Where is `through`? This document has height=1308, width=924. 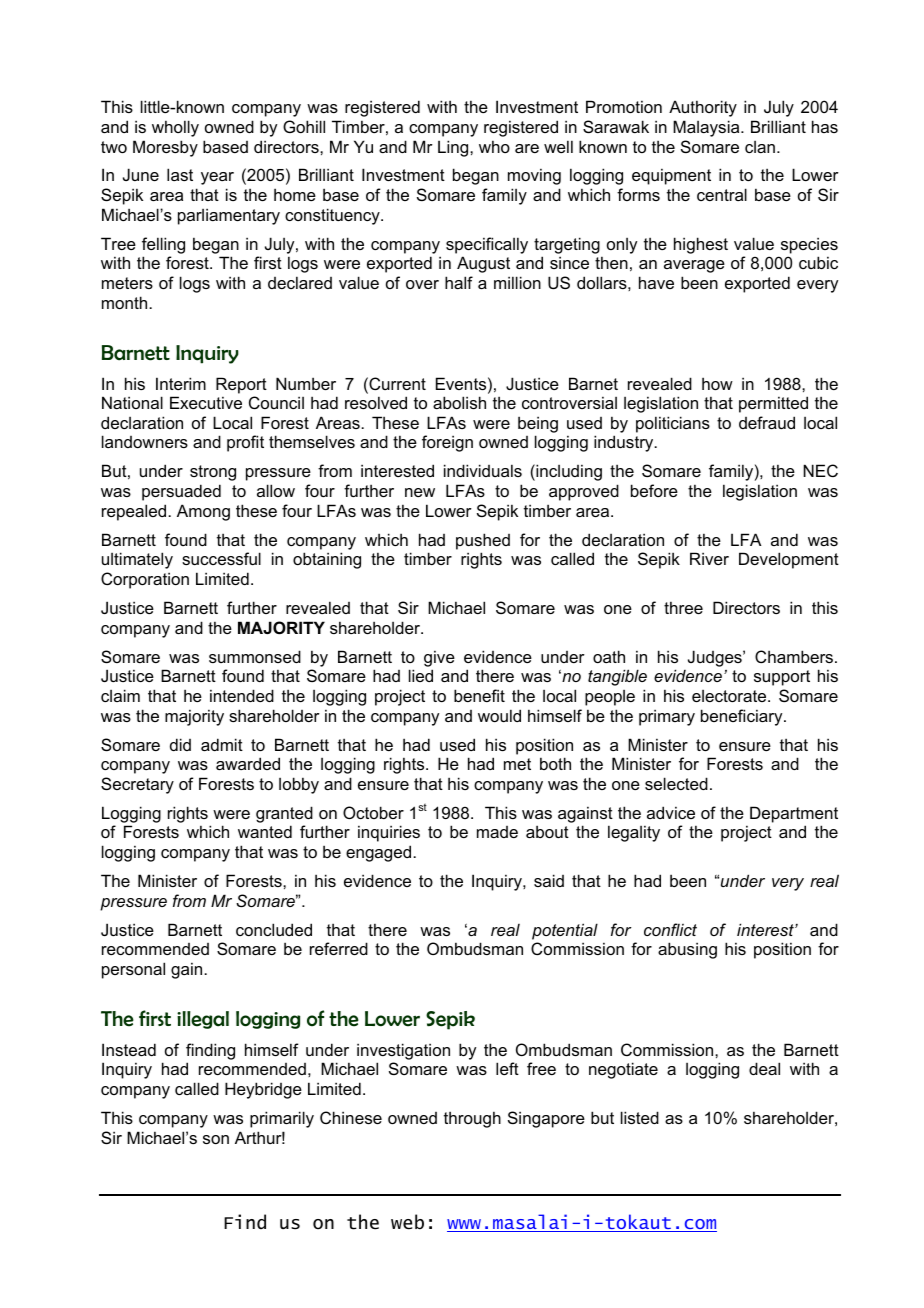 through is located at coordinates (472, 1119).
